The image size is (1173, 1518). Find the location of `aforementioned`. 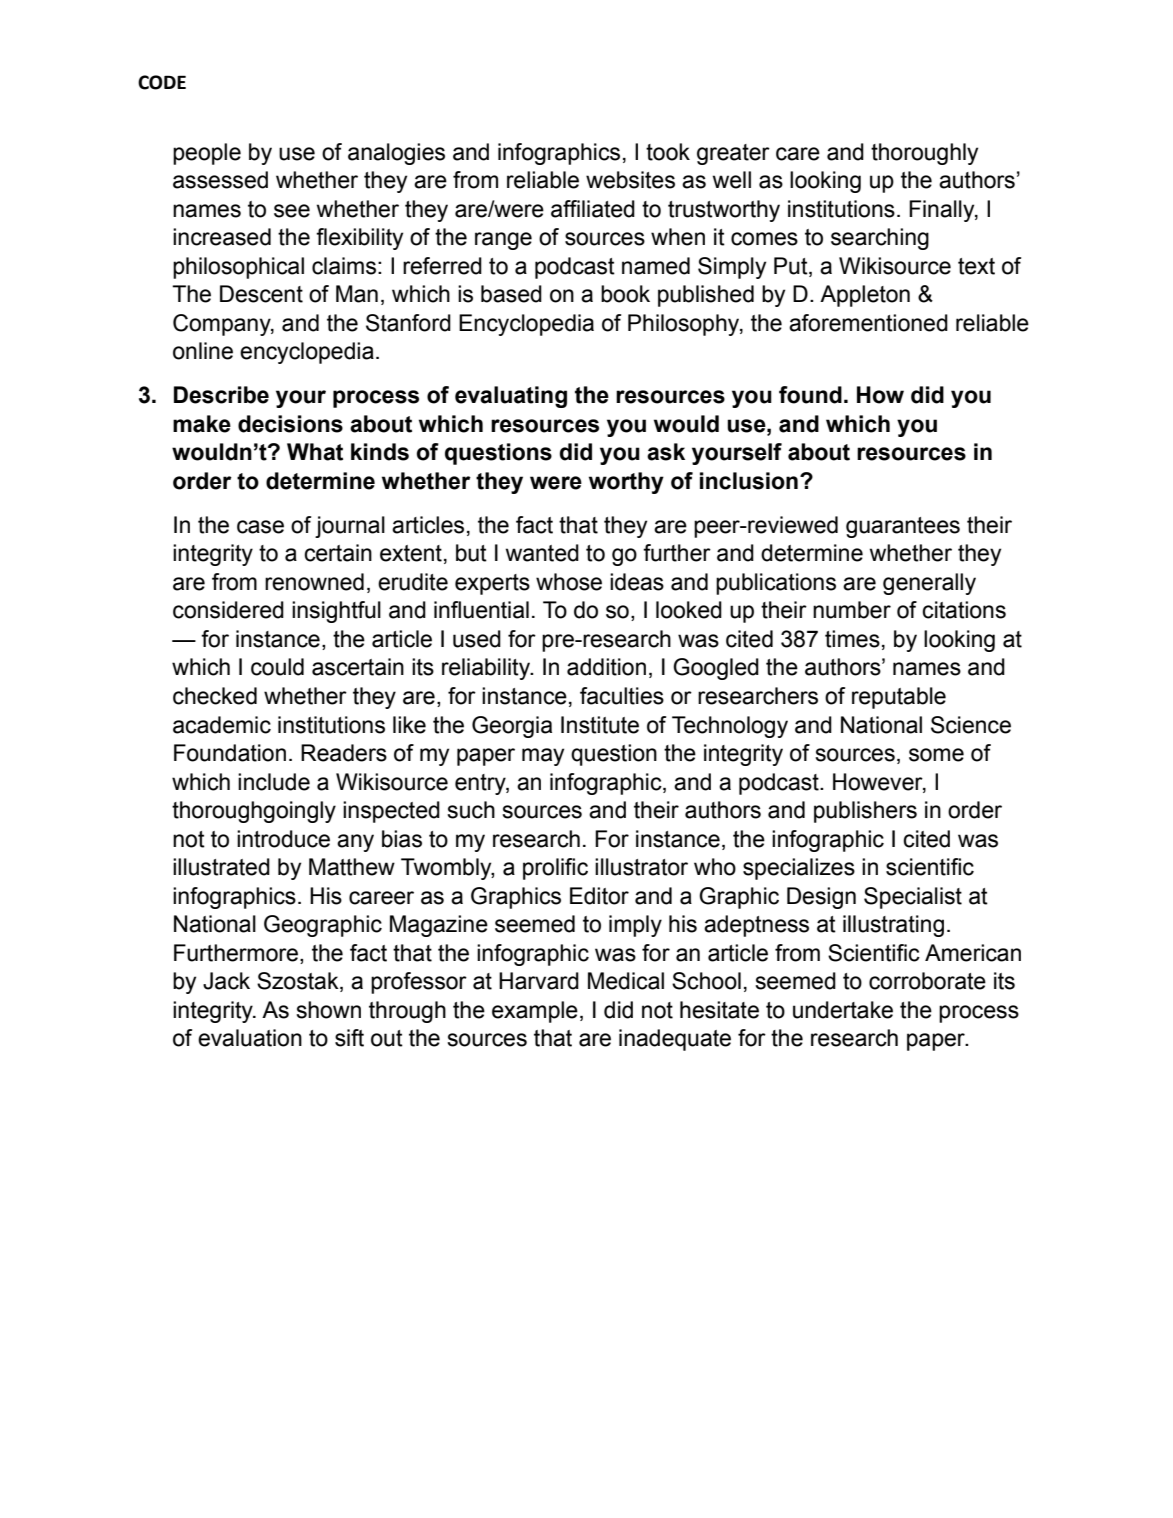

aforementioned is located at coordinates (868, 323).
